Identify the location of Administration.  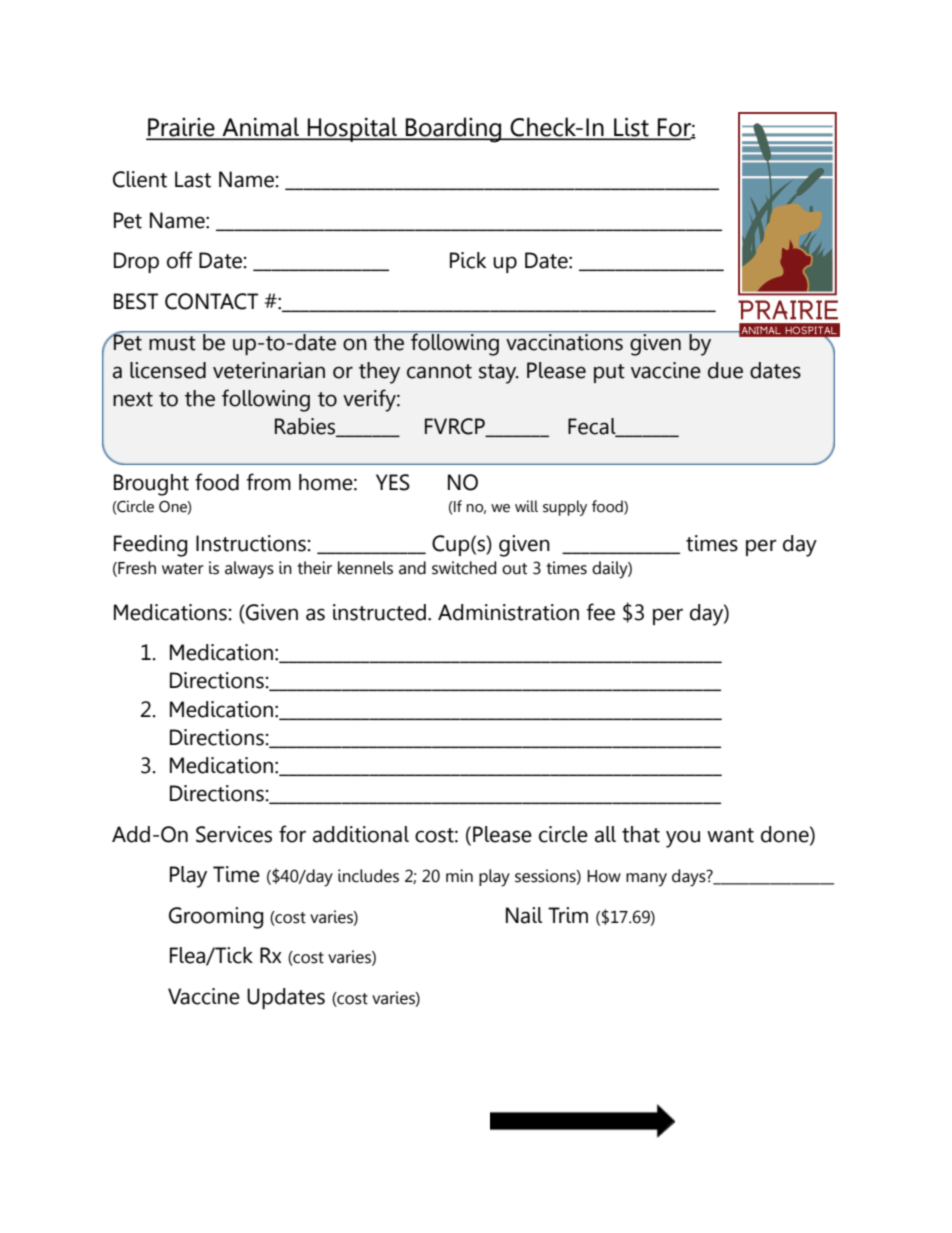
(508, 612).
